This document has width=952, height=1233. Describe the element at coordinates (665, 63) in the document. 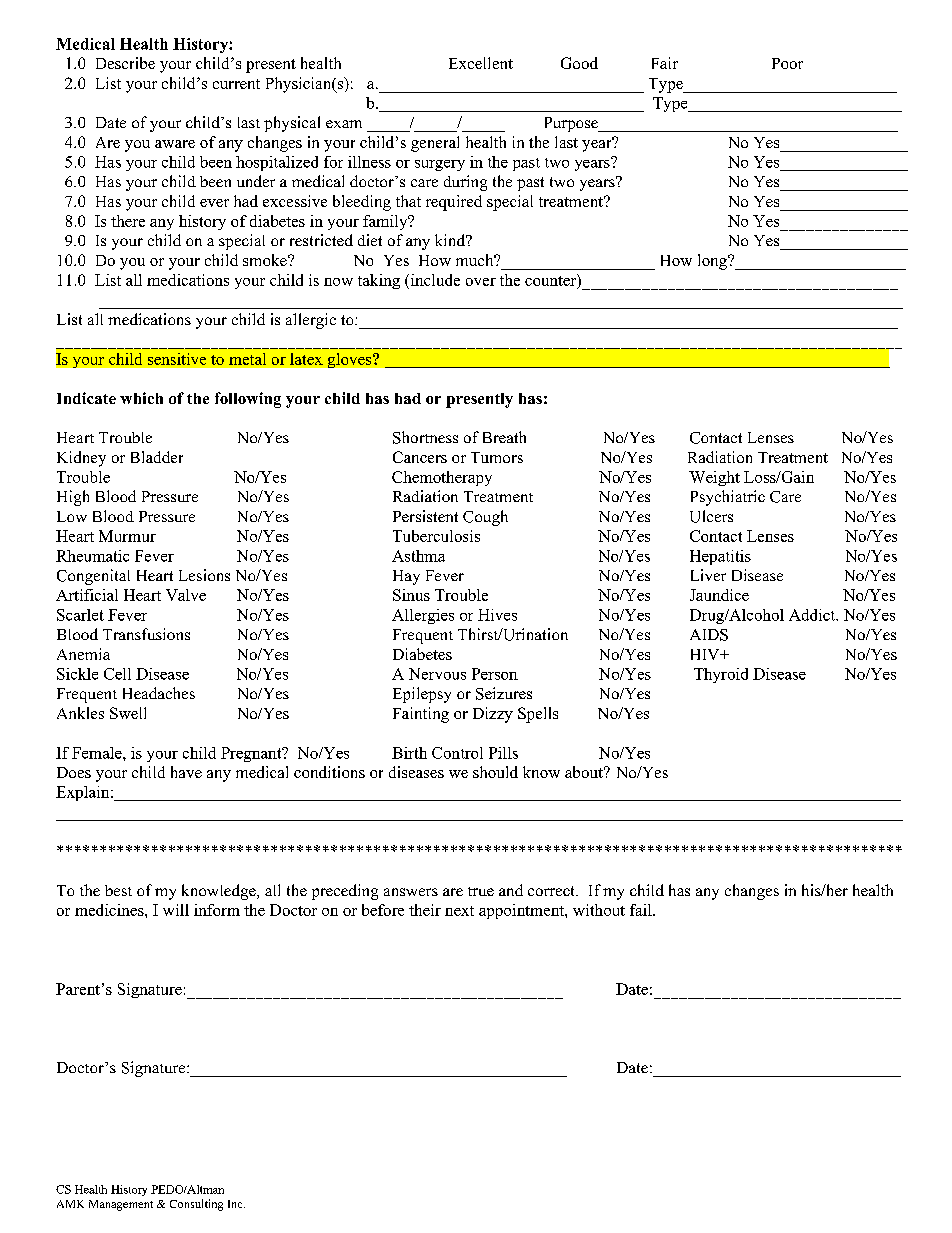

I see `Fair` at that location.
